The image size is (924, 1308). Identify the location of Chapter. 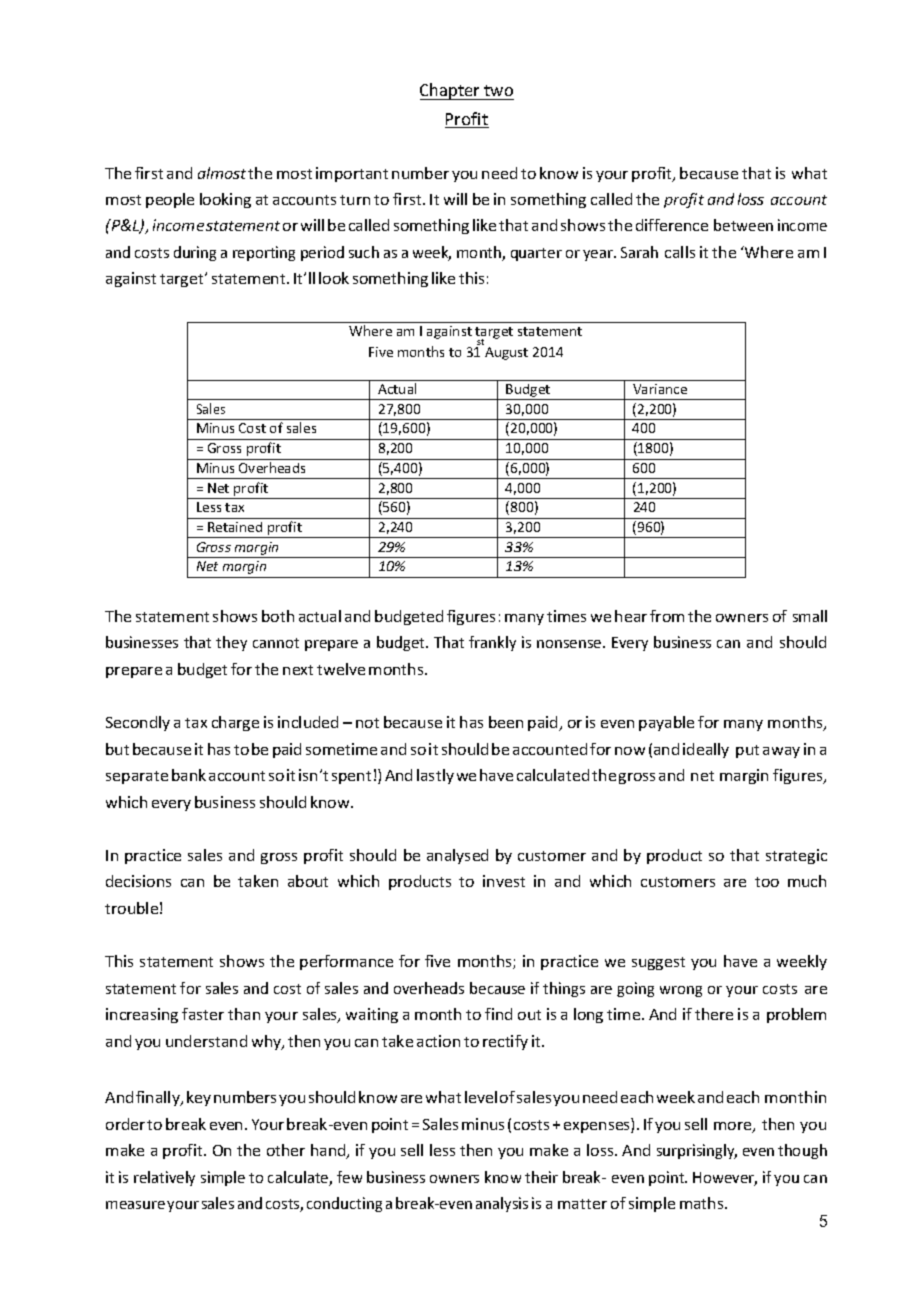
(451, 91).
